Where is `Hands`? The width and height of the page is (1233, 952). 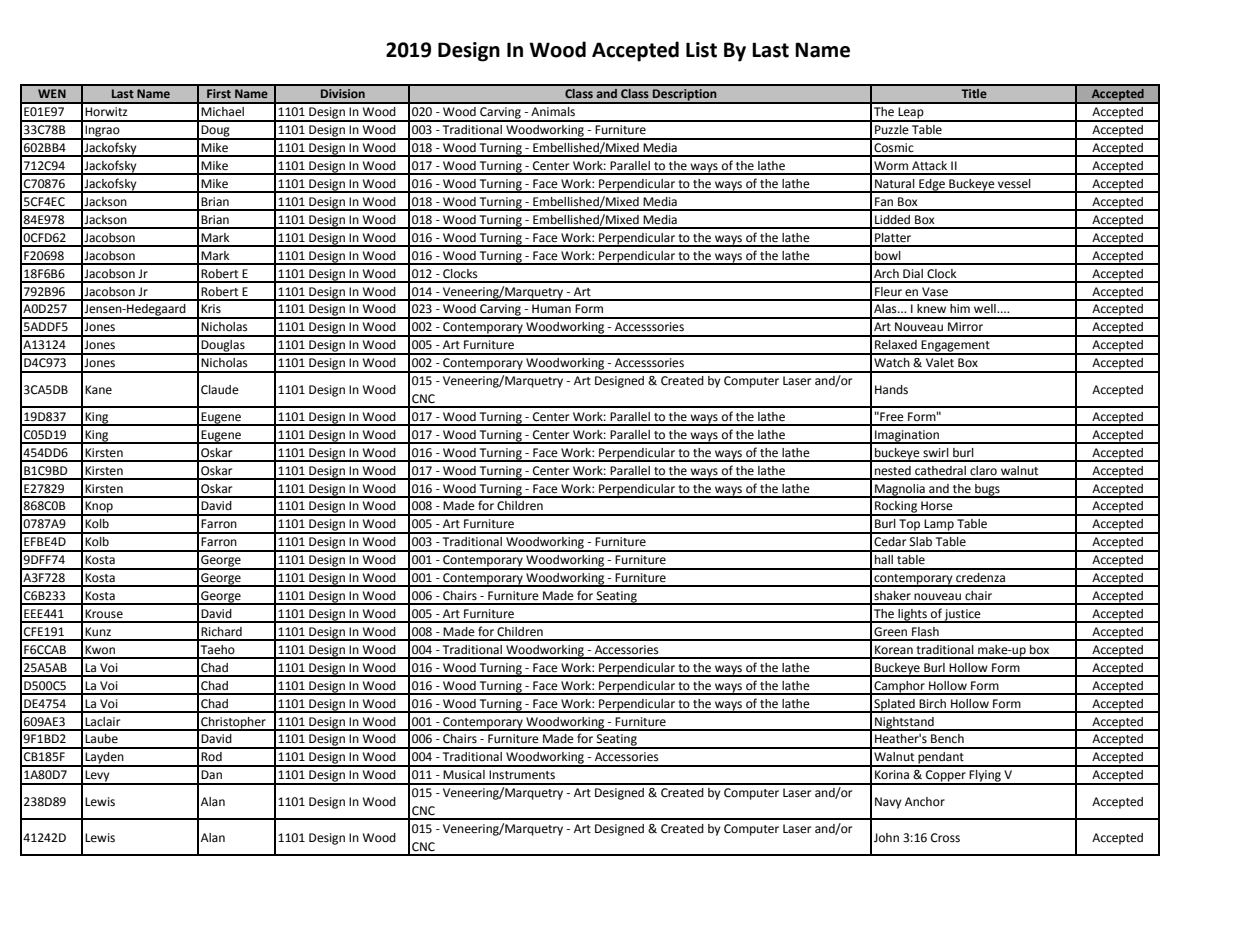
Hands is located at coordinates (891, 390).
